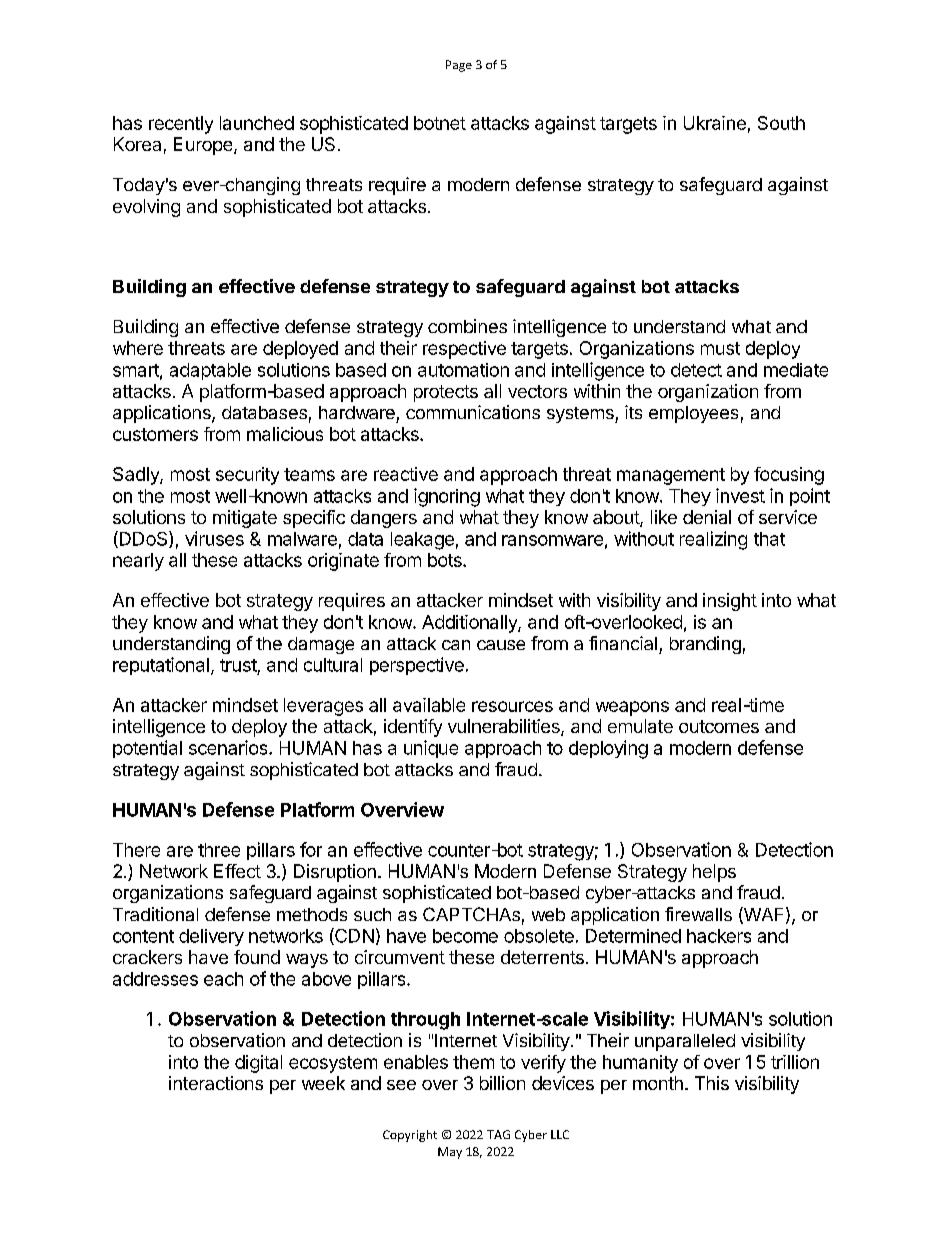 This page has height=1233, width=952. What do you see at coordinates (470, 624) in the page?
I see `Additionally` at bounding box center [470, 624].
